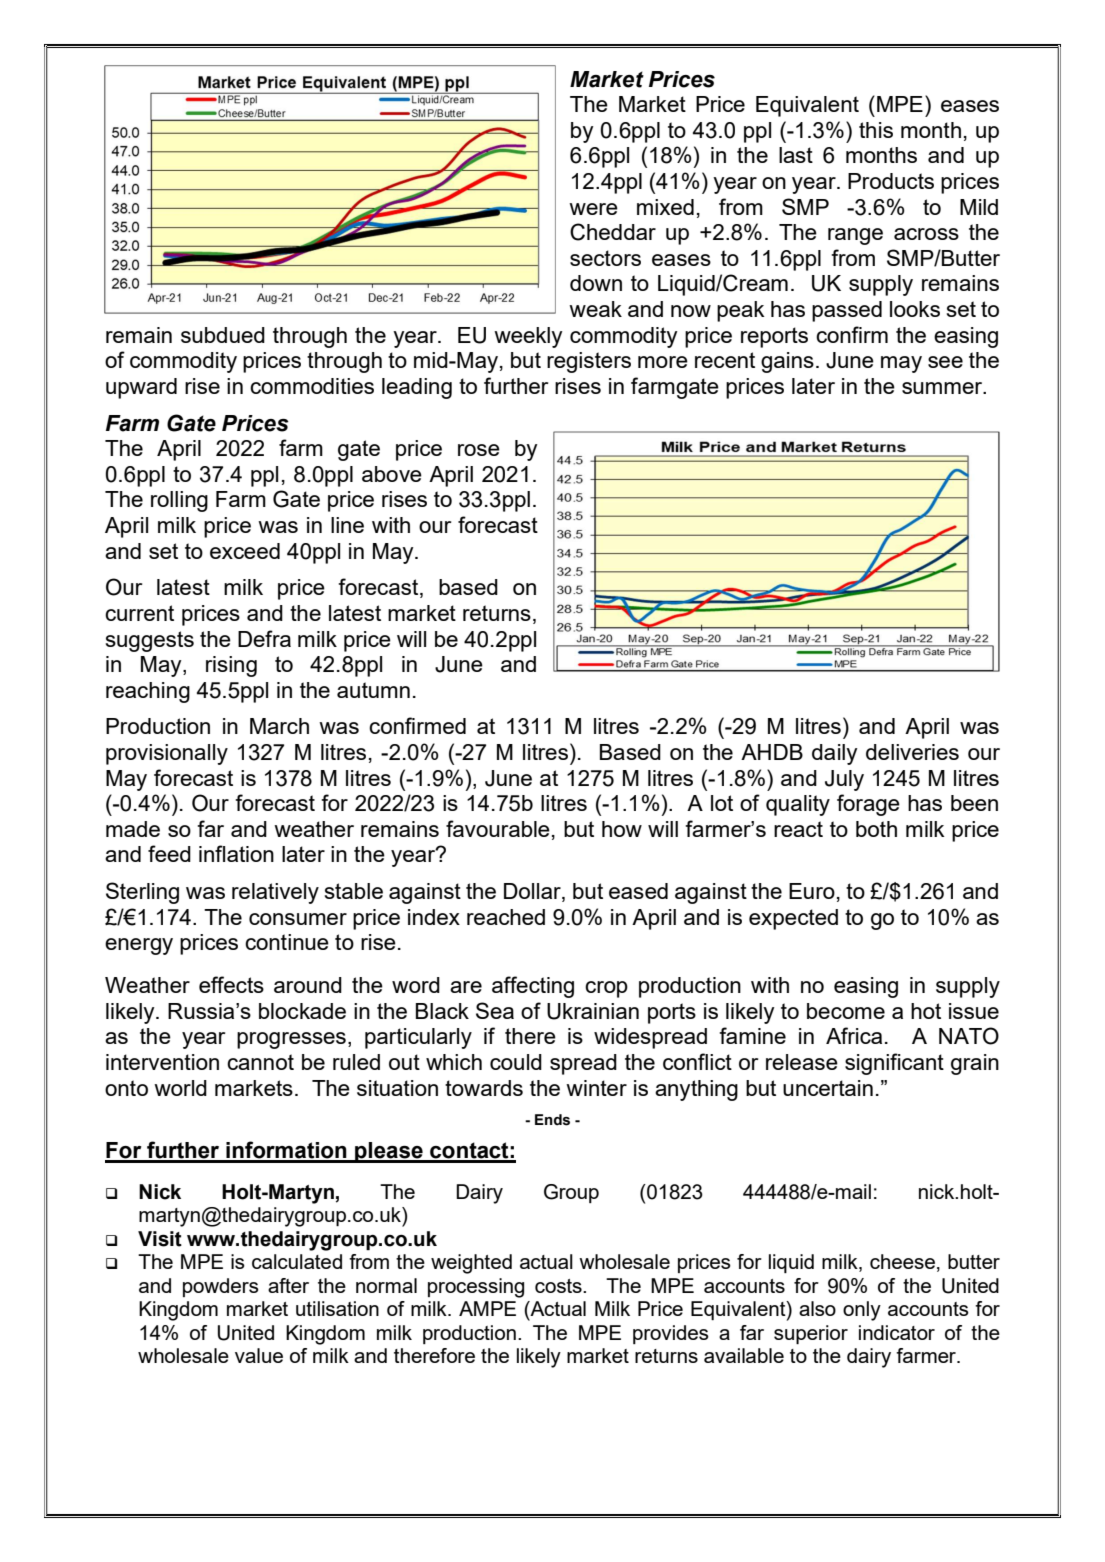  Describe the element at coordinates (943, 388) in the screenshot. I see `summer` at that location.
